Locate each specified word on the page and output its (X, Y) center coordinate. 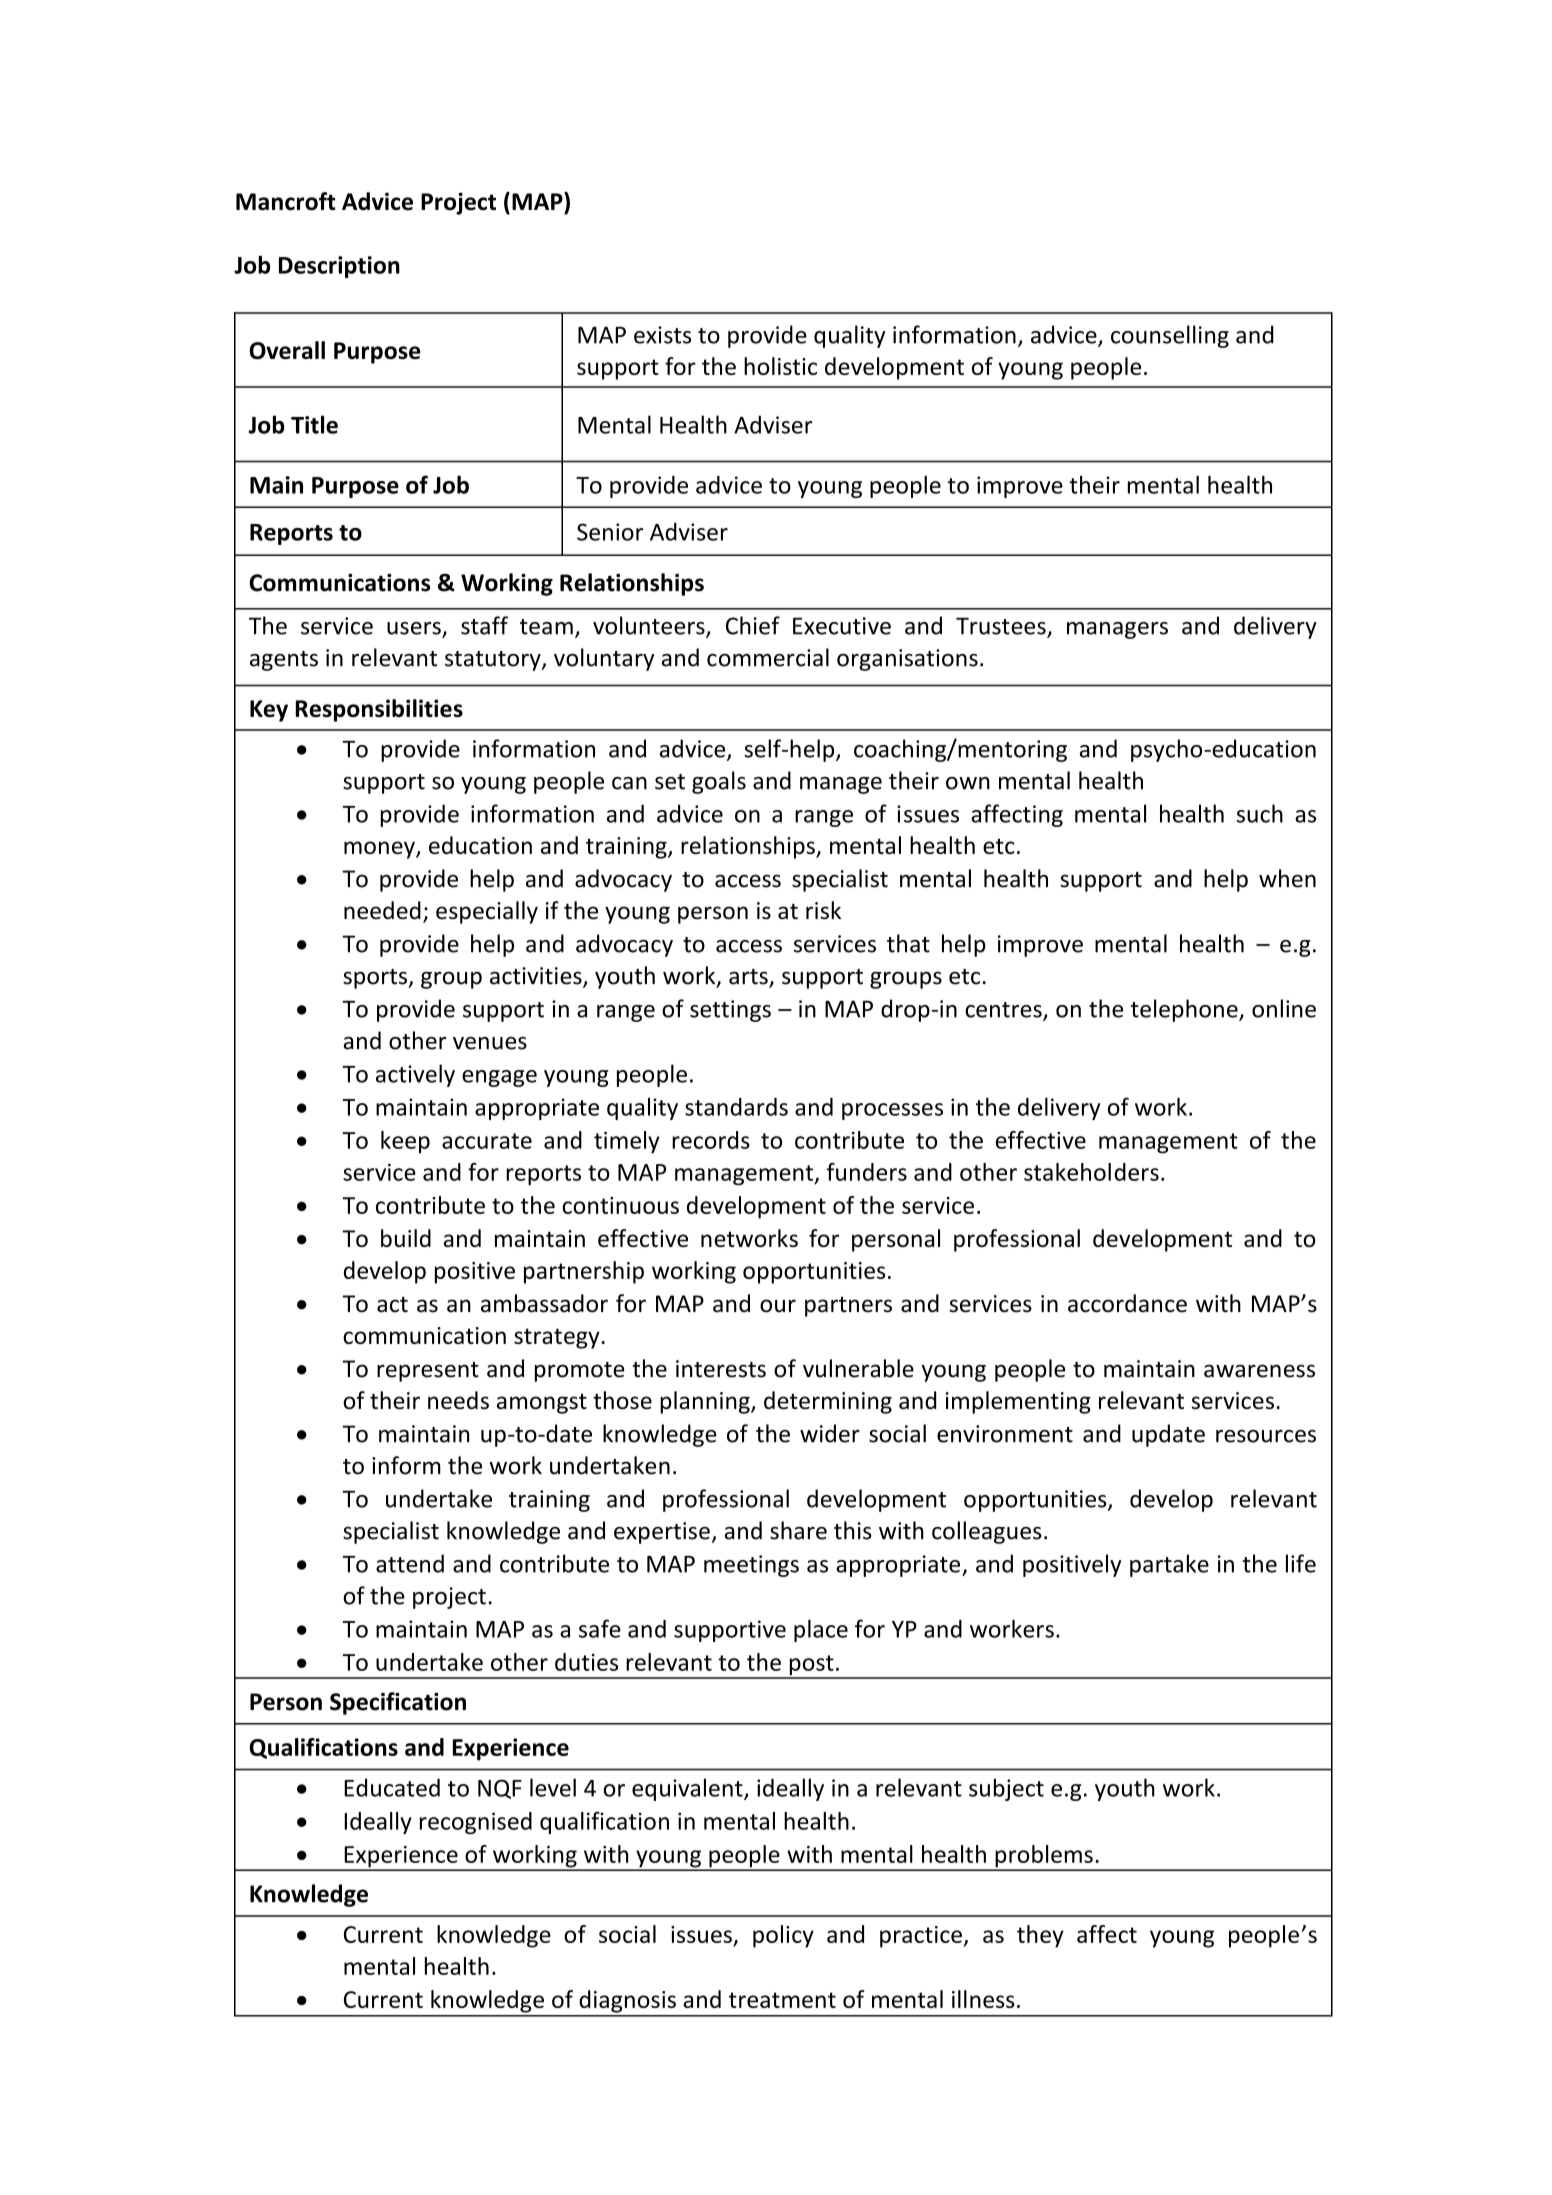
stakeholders (1091, 1172)
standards (736, 1107)
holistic (780, 366)
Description (339, 267)
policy (783, 1936)
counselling (1170, 336)
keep (405, 1142)
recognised (476, 1823)
